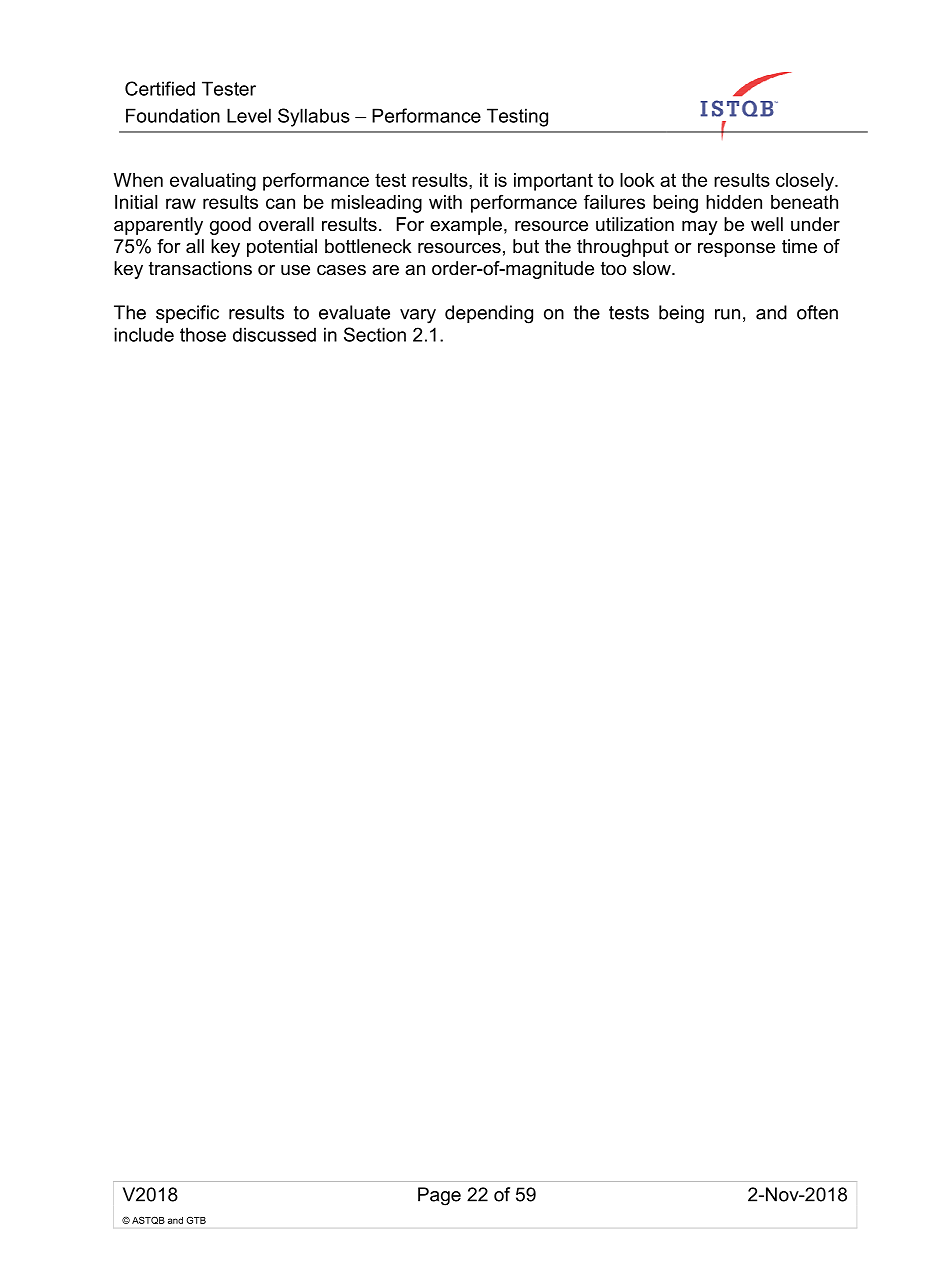 The image size is (952, 1268). I want to click on depending, so click(489, 314).
